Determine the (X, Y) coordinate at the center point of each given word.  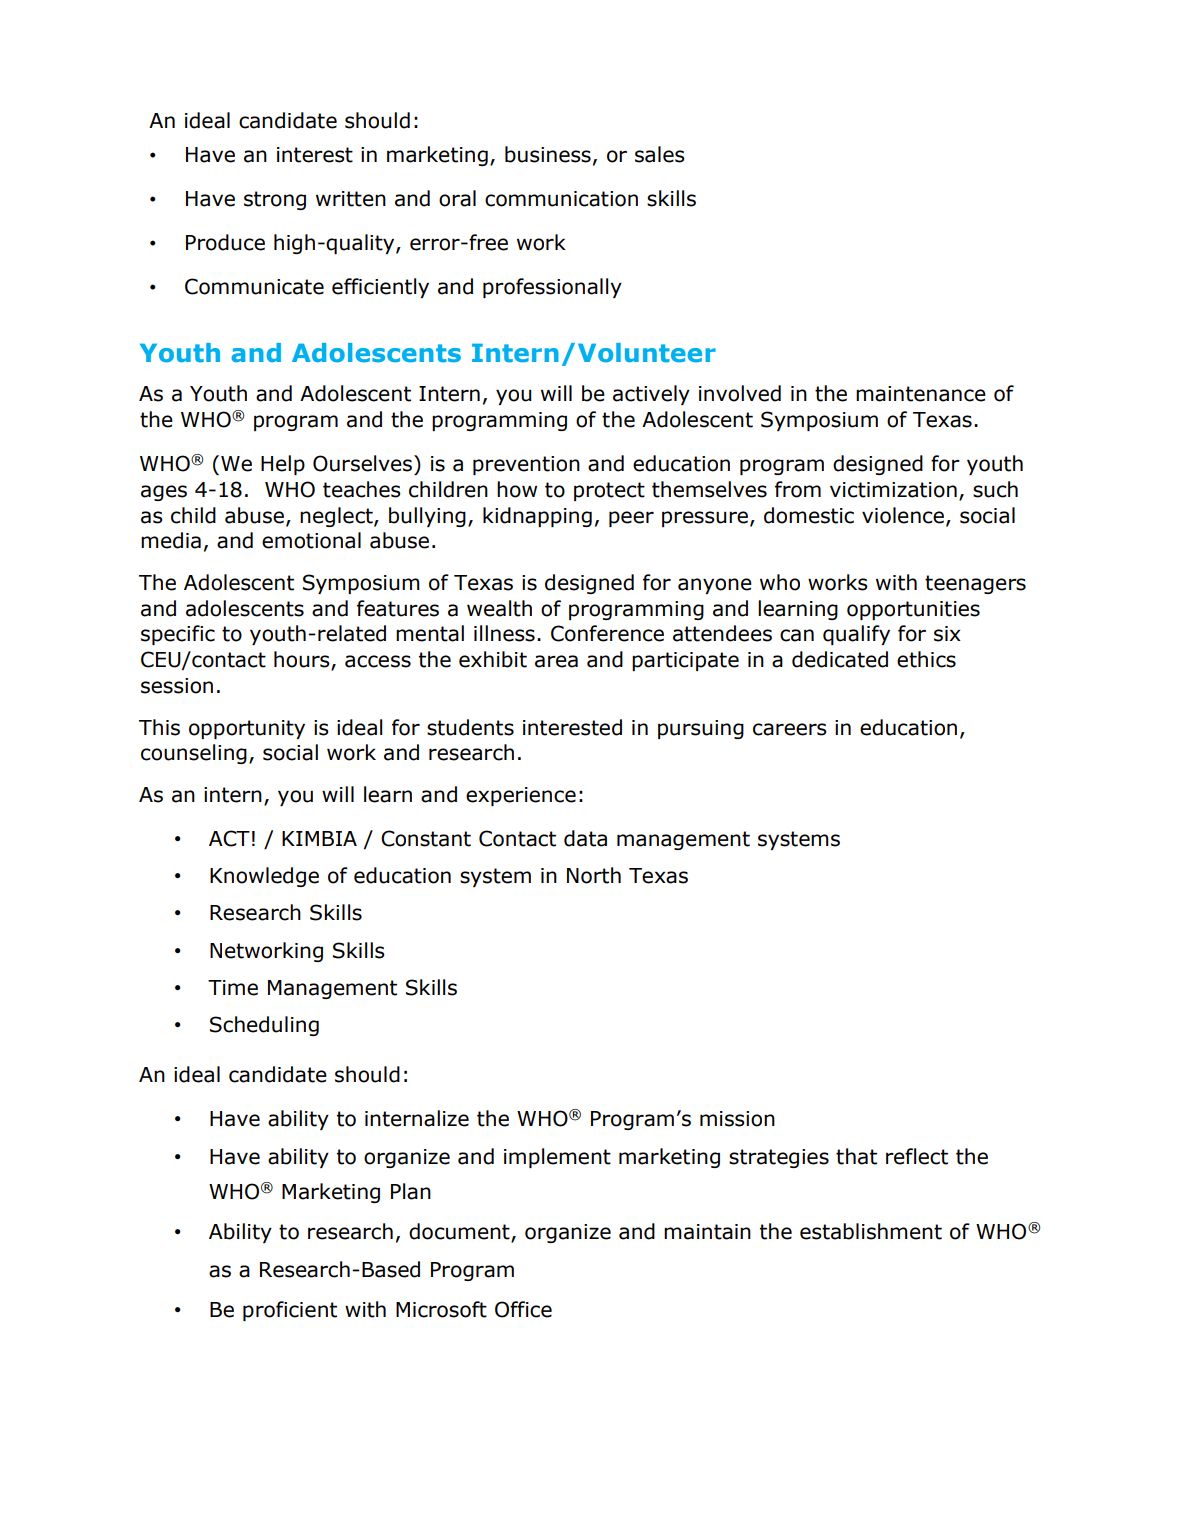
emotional (311, 540)
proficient (290, 1311)
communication (561, 199)
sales (660, 154)
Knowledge (264, 877)
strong (275, 200)
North (594, 875)
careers (790, 729)
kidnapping (537, 517)
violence (903, 515)
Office (523, 1309)
